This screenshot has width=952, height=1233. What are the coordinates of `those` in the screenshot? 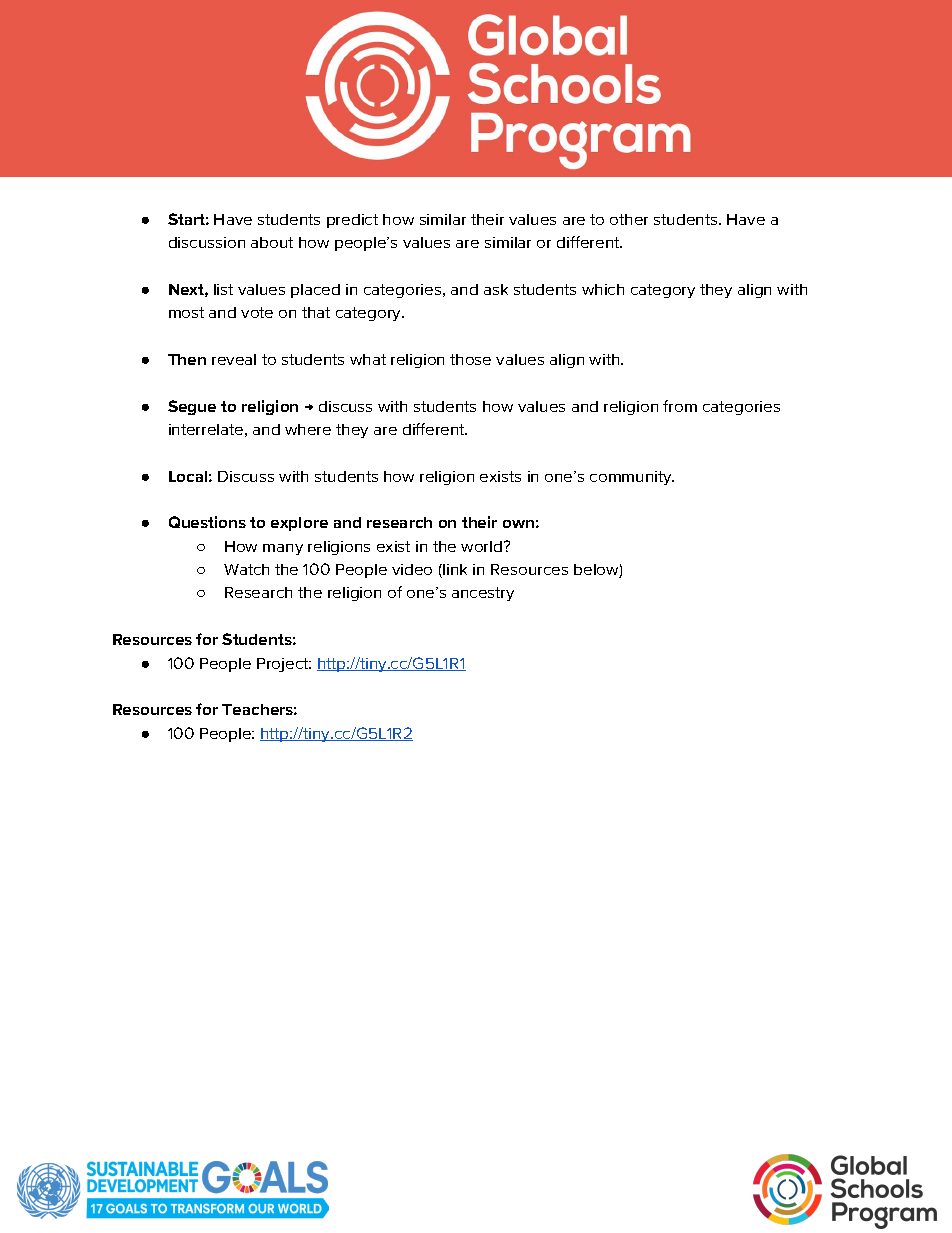 It's located at (470, 359).
